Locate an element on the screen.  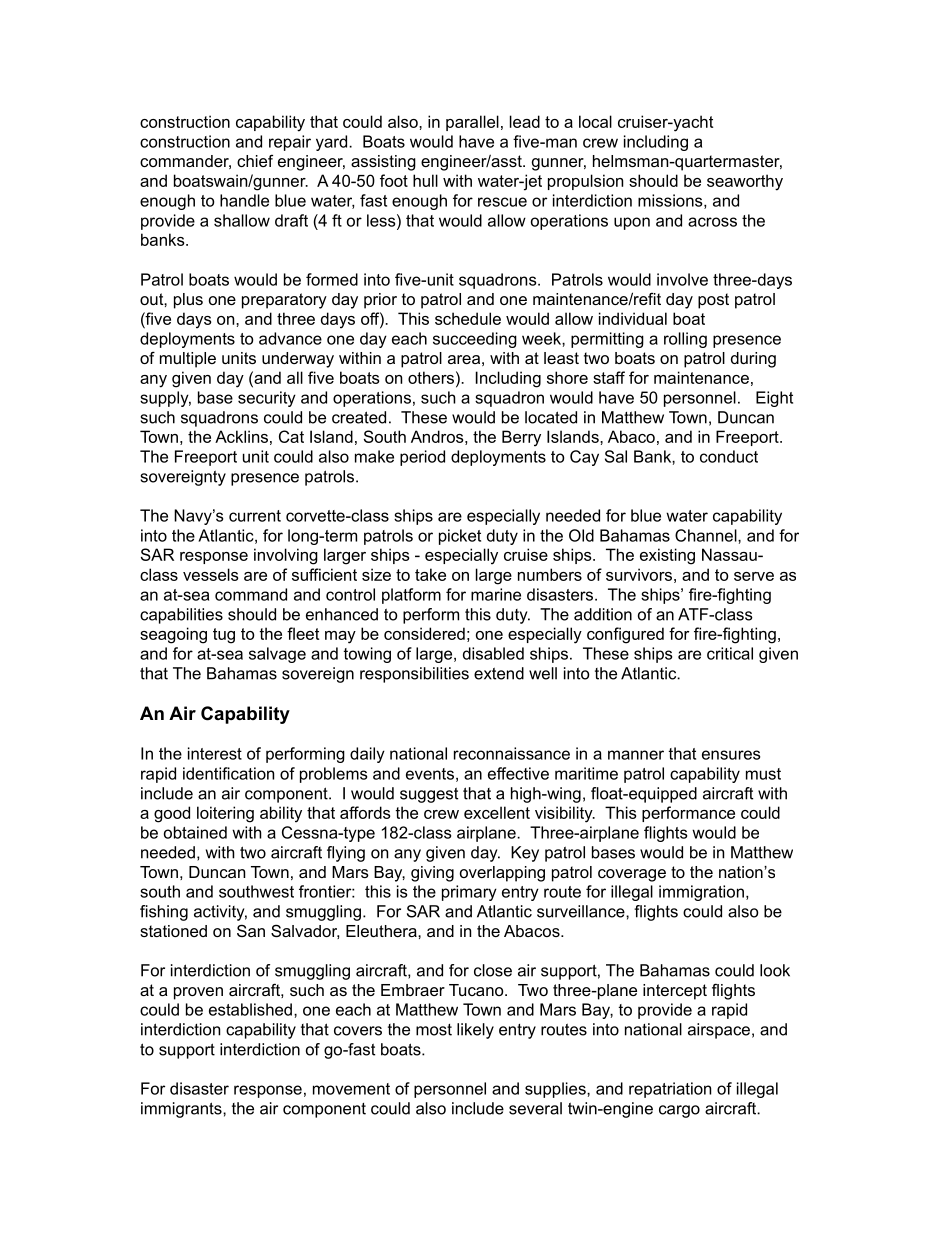
parallel is located at coordinates (472, 123).
